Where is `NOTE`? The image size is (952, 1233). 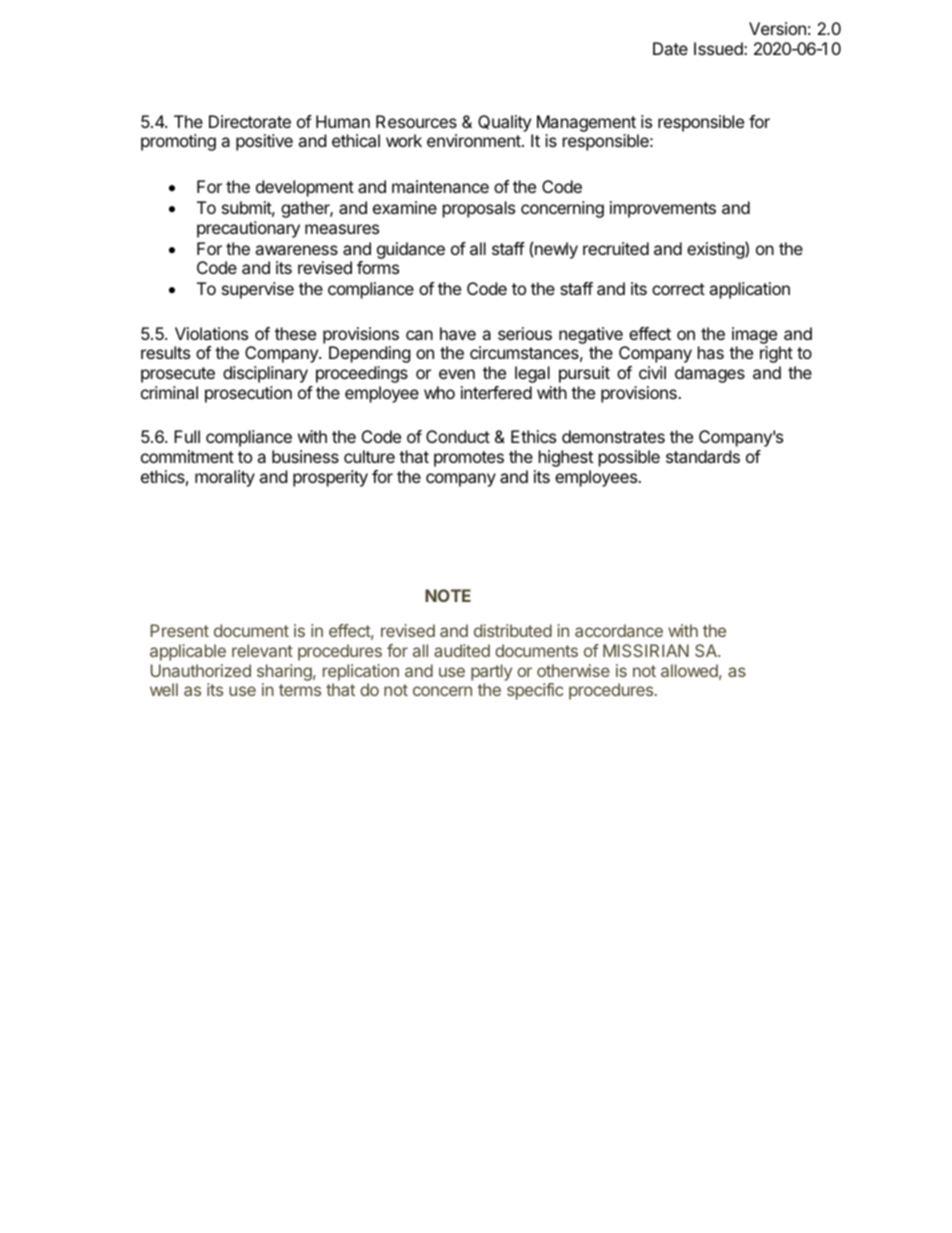
NOTE is located at coordinates (448, 595).
